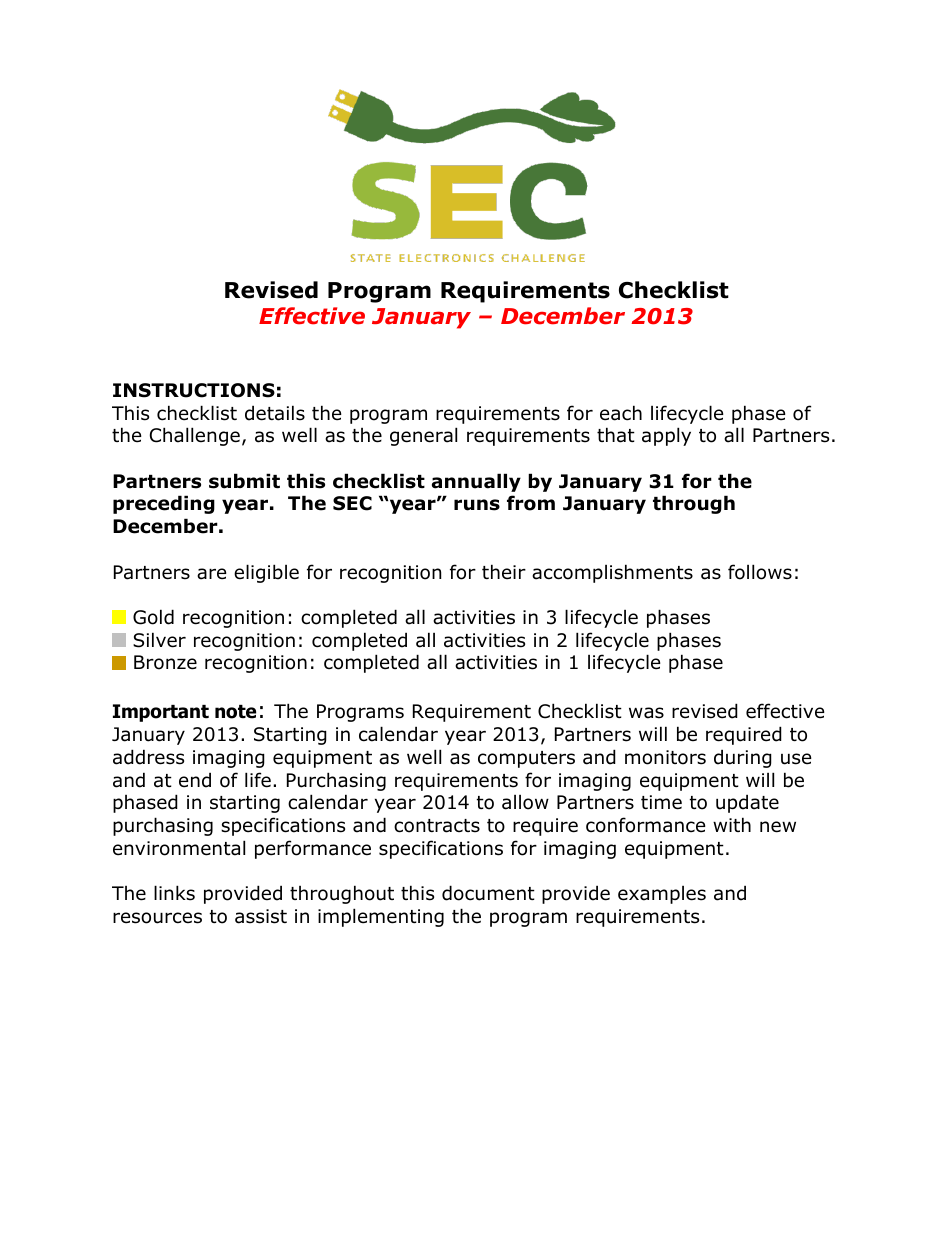 The width and height of the screenshot is (952, 1233). What do you see at coordinates (161, 713) in the screenshot?
I see `Important` at bounding box center [161, 713].
